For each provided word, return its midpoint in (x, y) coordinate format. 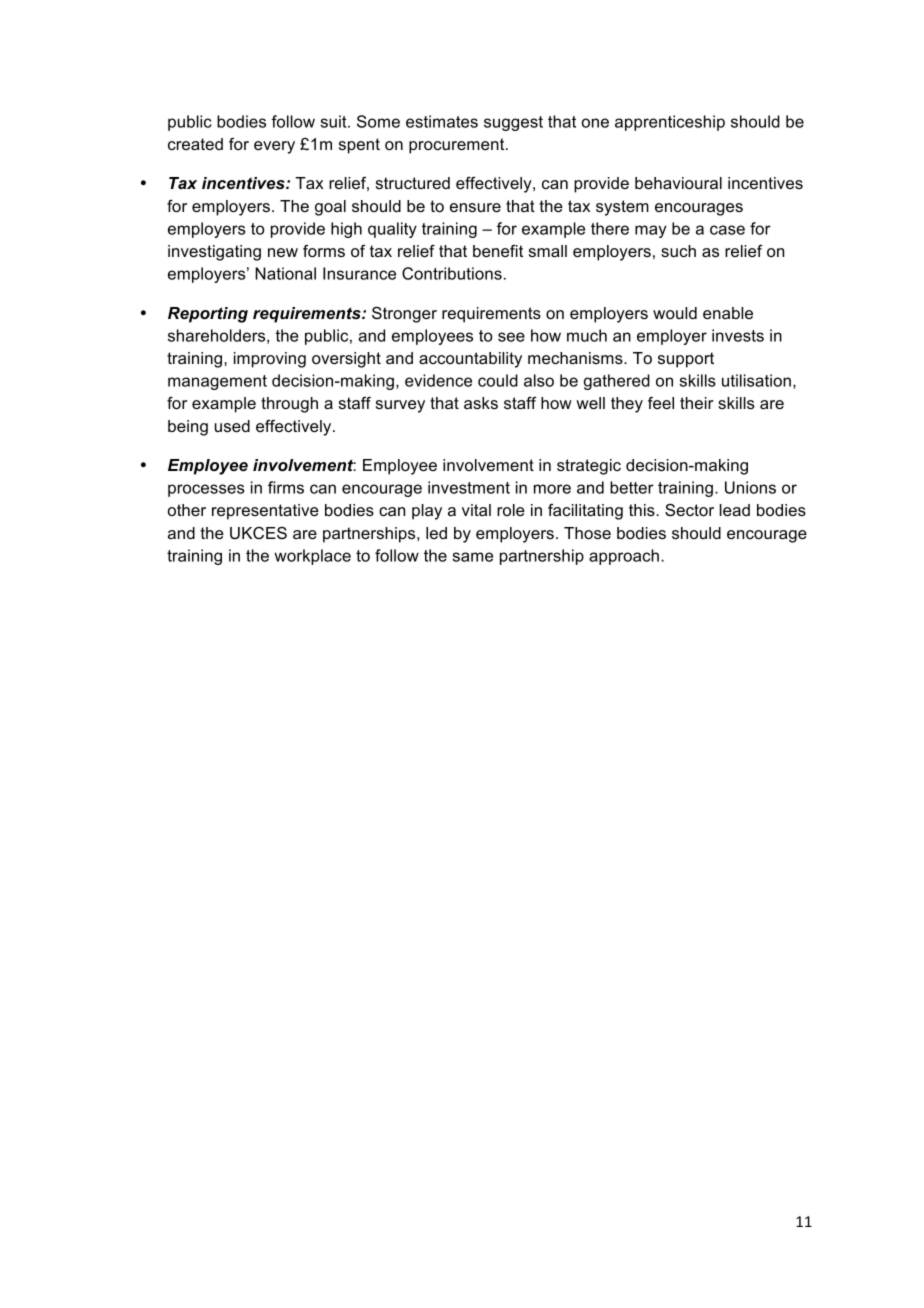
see (511, 337)
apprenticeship (670, 123)
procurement (458, 146)
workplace (312, 557)
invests (738, 335)
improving (270, 360)
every (274, 147)
